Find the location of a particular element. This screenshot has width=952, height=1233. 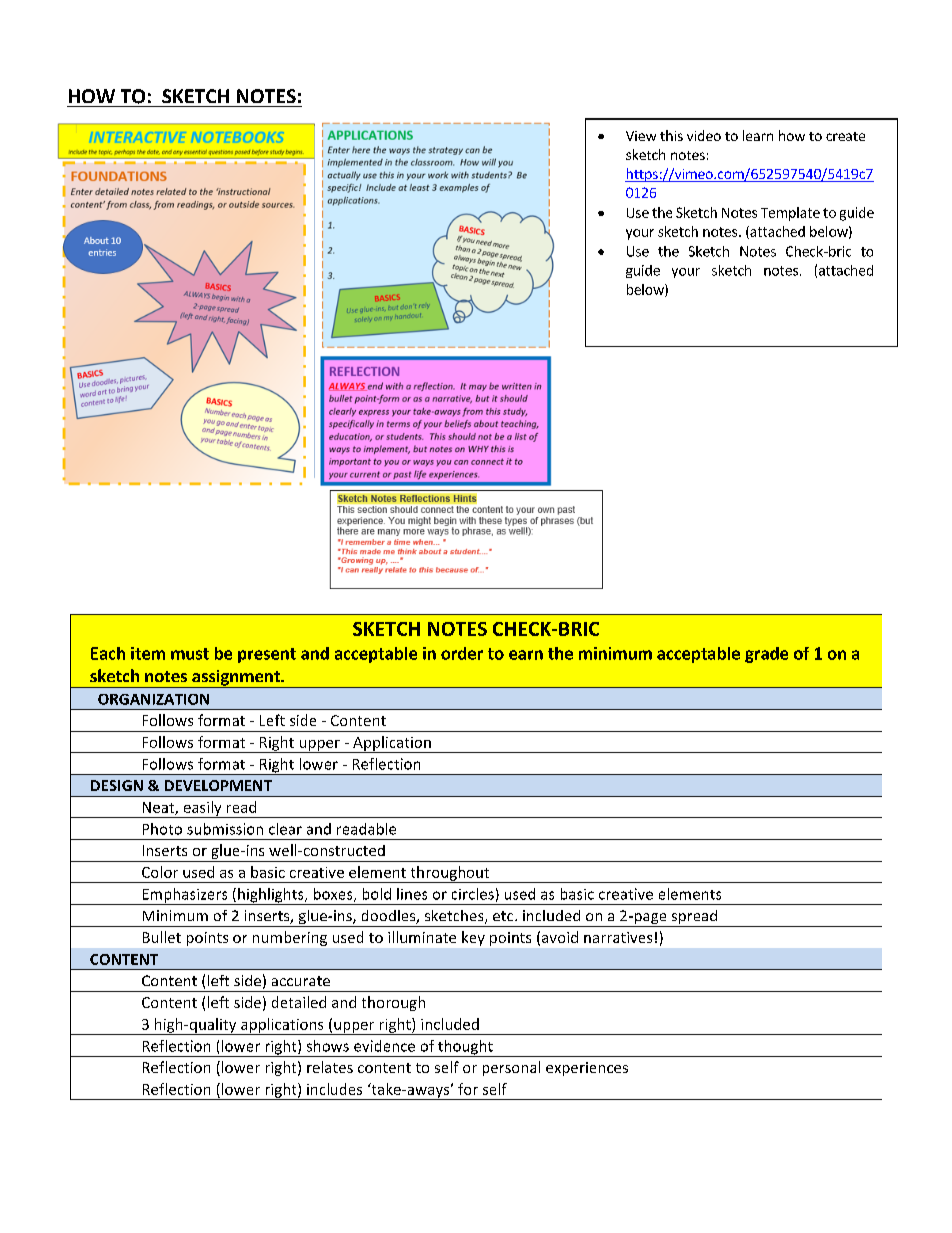

throughout is located at coordinates (450, 874).
